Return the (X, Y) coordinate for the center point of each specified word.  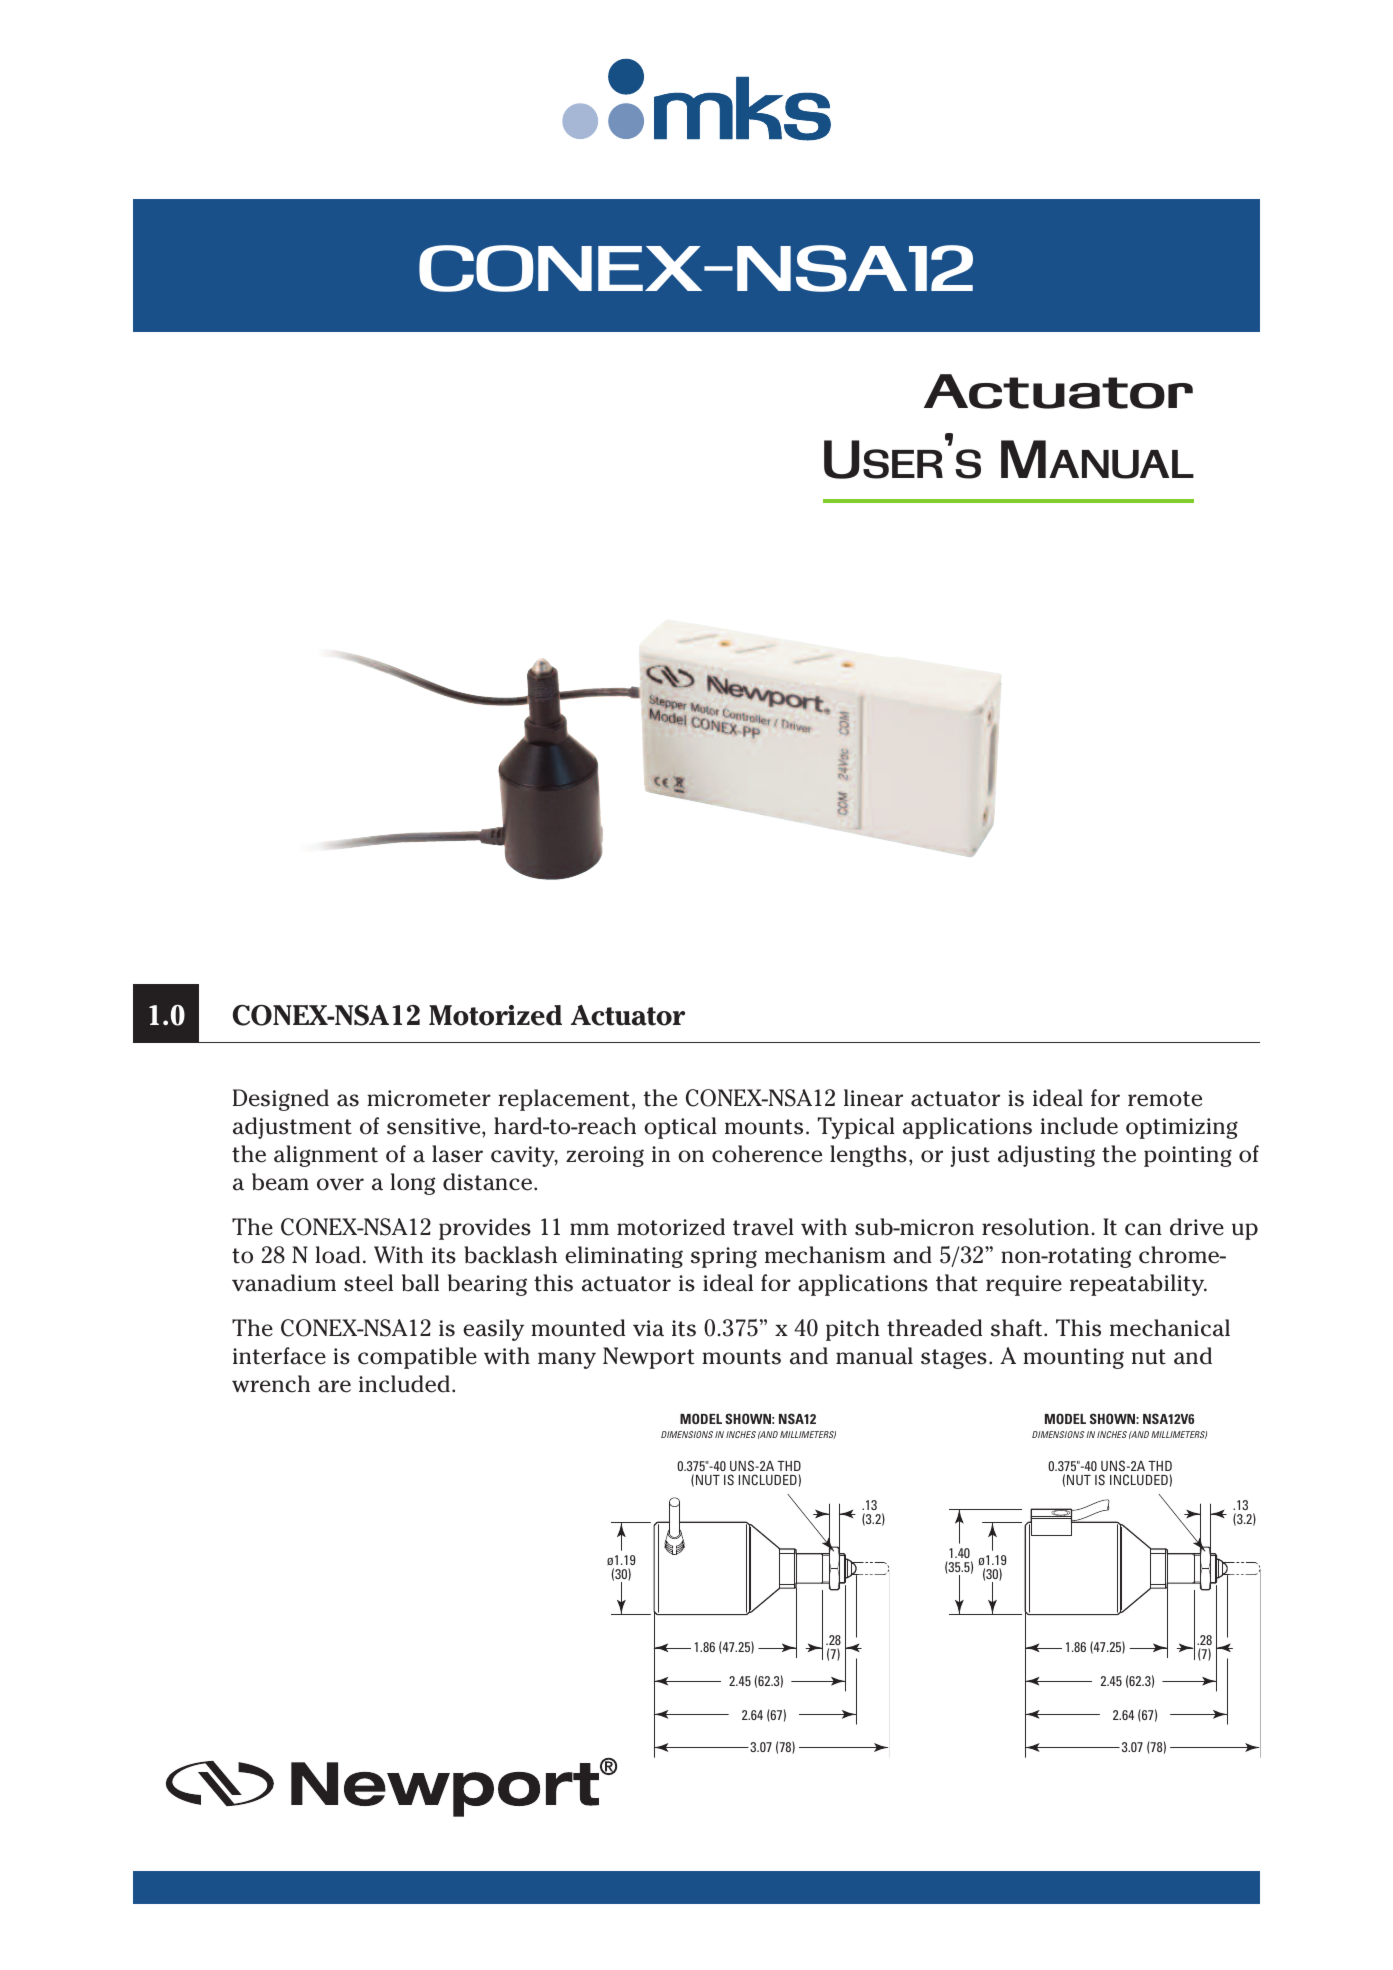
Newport (649, 1358)
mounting (1073, 1358)
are (334, 1386)
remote (1165, 1099)
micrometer (429, 1098)
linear (873, 1098)
